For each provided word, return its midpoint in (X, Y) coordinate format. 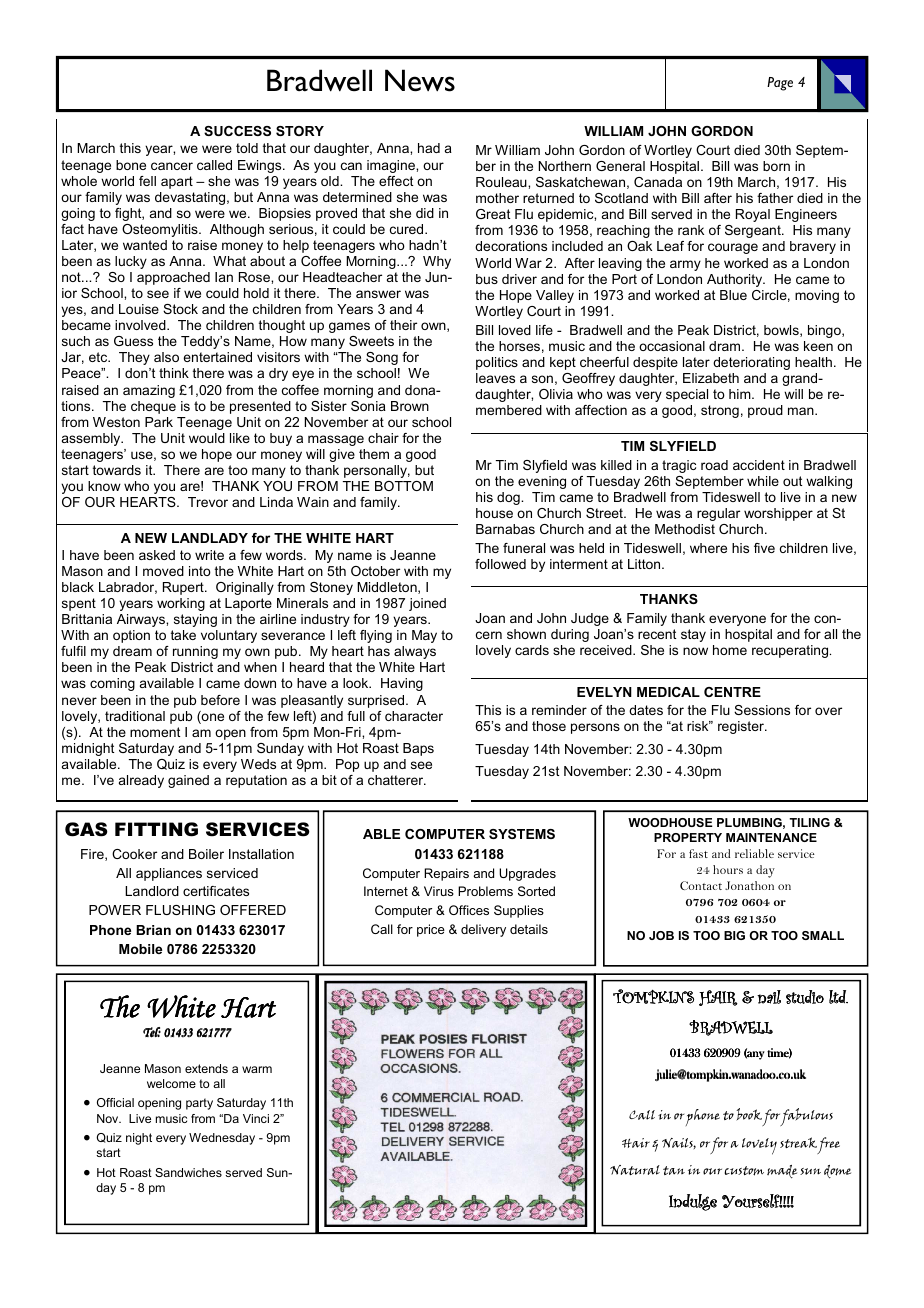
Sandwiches (188, 1172)
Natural (635, 1170)
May (424, 636)
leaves (495, 378)
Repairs (446, 874)
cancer (172, 166)
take (183, 635)
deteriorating (751, 363)
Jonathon (749, 885)
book (749, 1114)
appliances (169, 874)
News (420, 80)
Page (780, 84)
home (730, 650)
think (174, 373)
